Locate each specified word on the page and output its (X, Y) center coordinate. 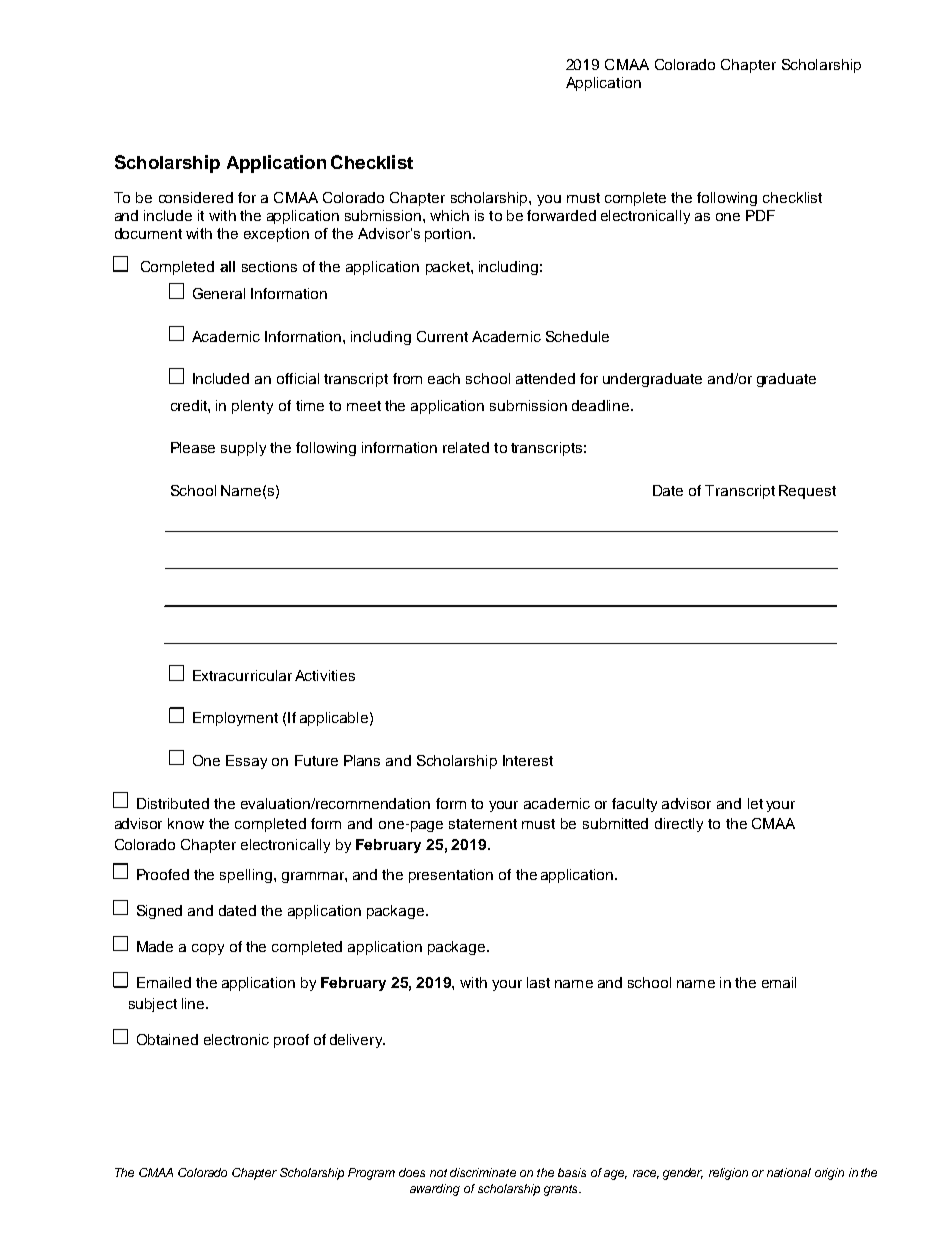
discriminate (483, 1172)
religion (728, 1174)
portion (448, 235)
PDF (760, 215)
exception (276, 235)
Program (371, 1174)
